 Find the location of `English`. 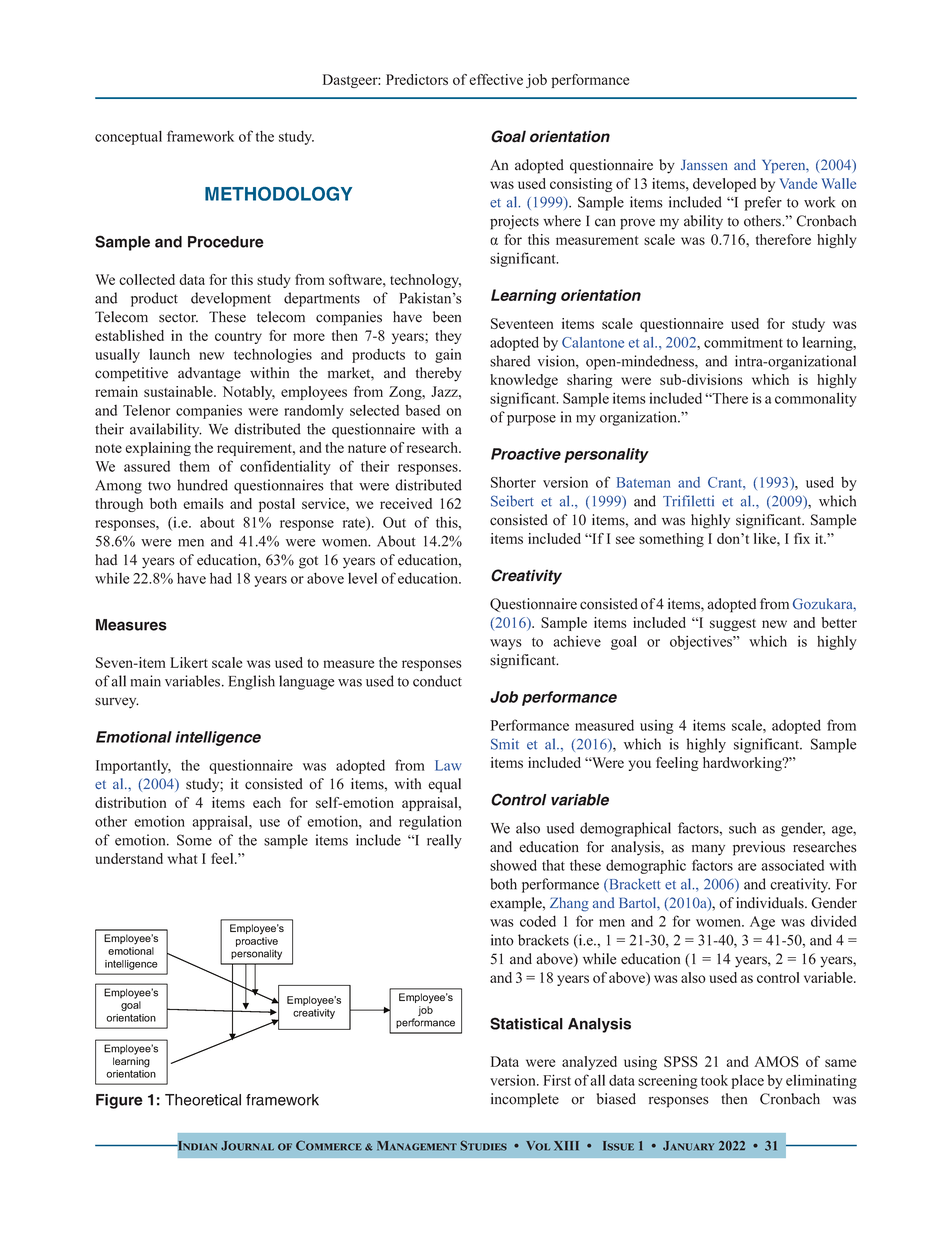

English is located at coordinates (252, 682).
